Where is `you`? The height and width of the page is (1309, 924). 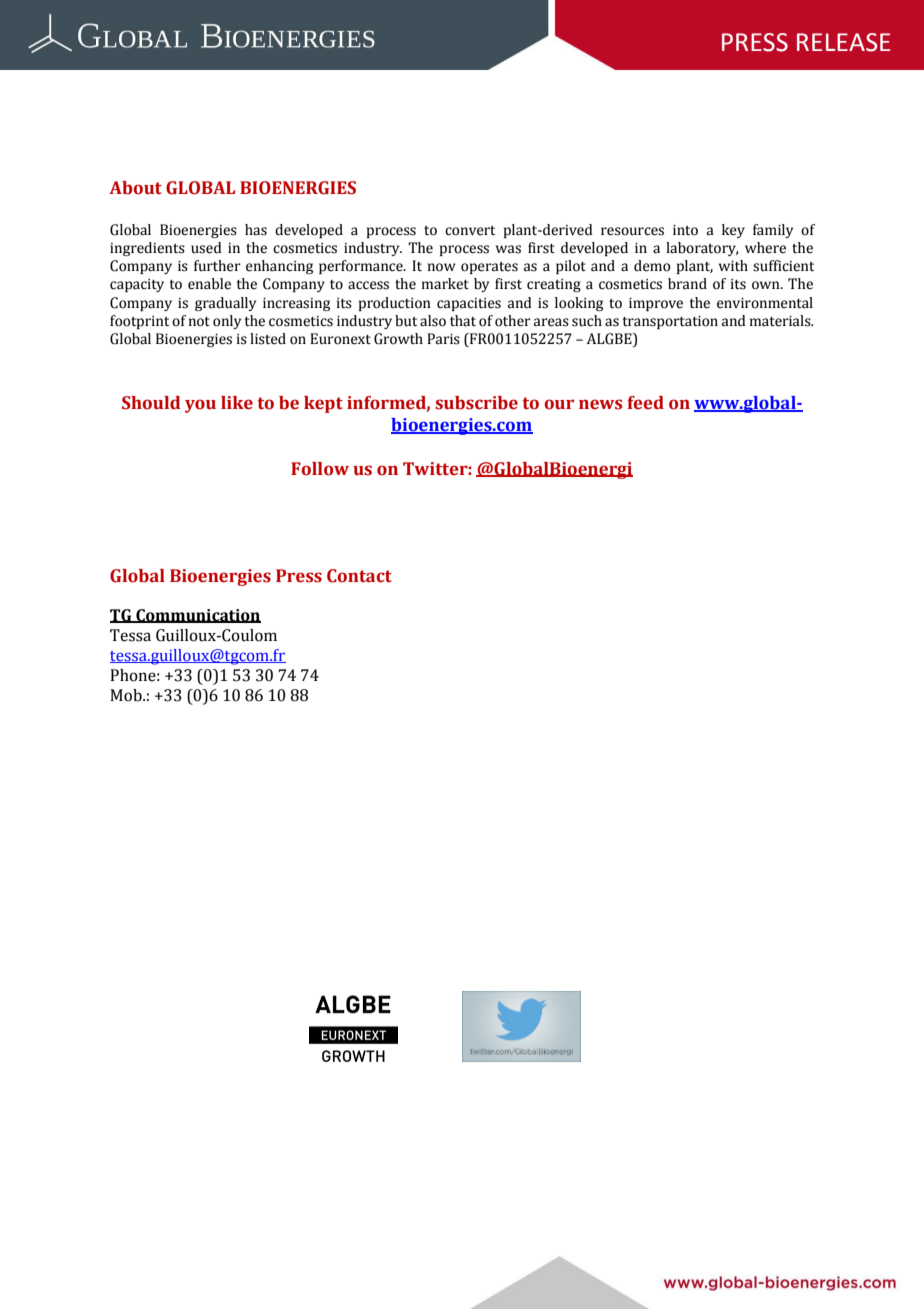 you is located at coordinates (200, 406).
